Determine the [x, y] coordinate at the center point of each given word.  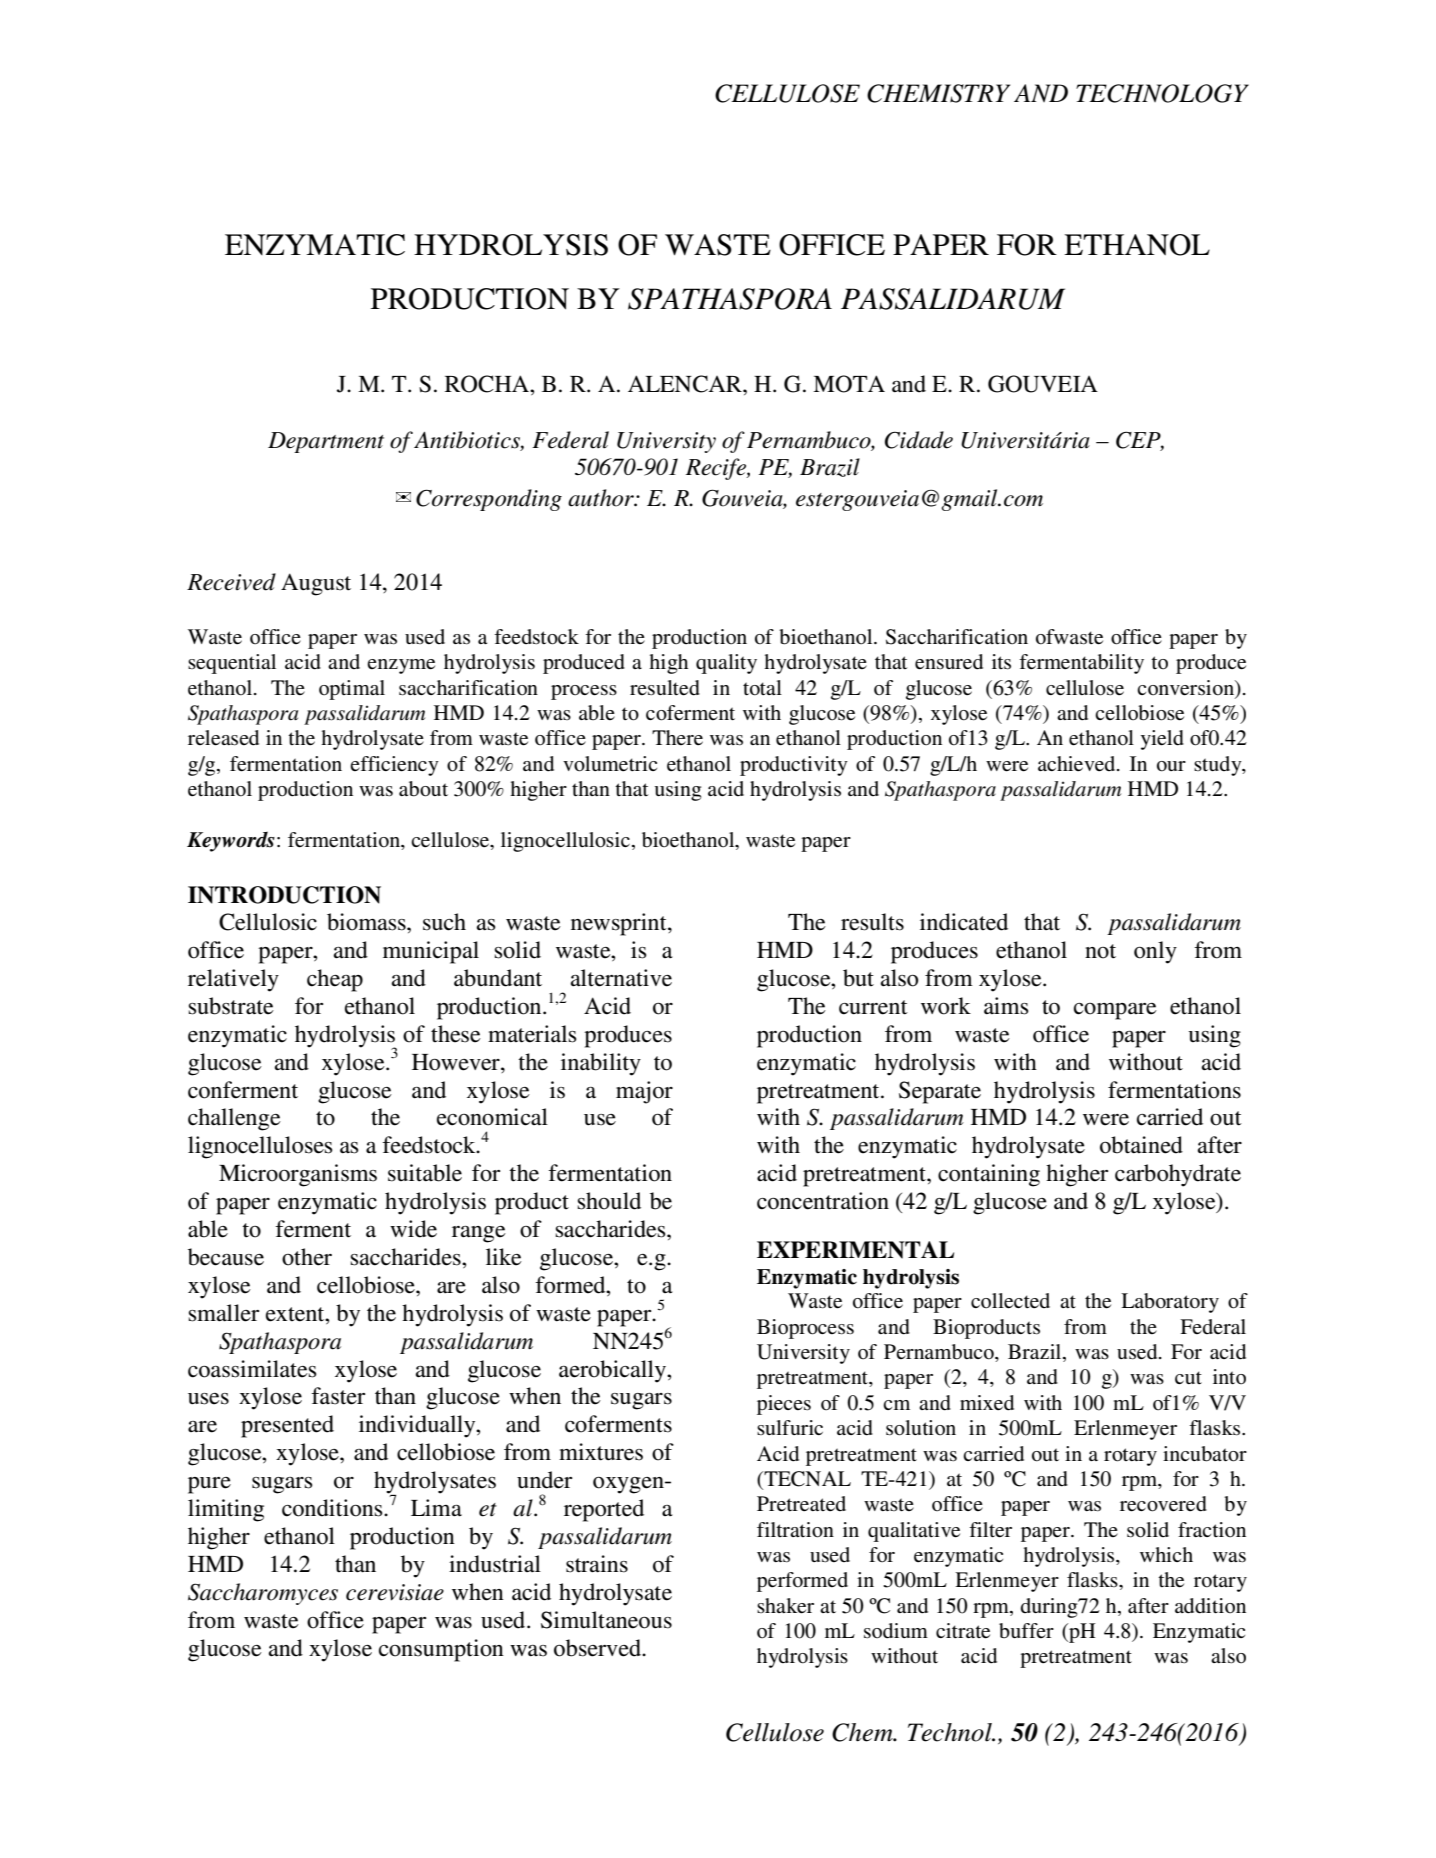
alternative [621, 978]
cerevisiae [395, 1592]
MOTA [849, 384]
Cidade [919, 440]
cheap [335, 980]
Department [326, 442]
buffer [1026, 1631]
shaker [785, 1606]
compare [1115, 1011]
